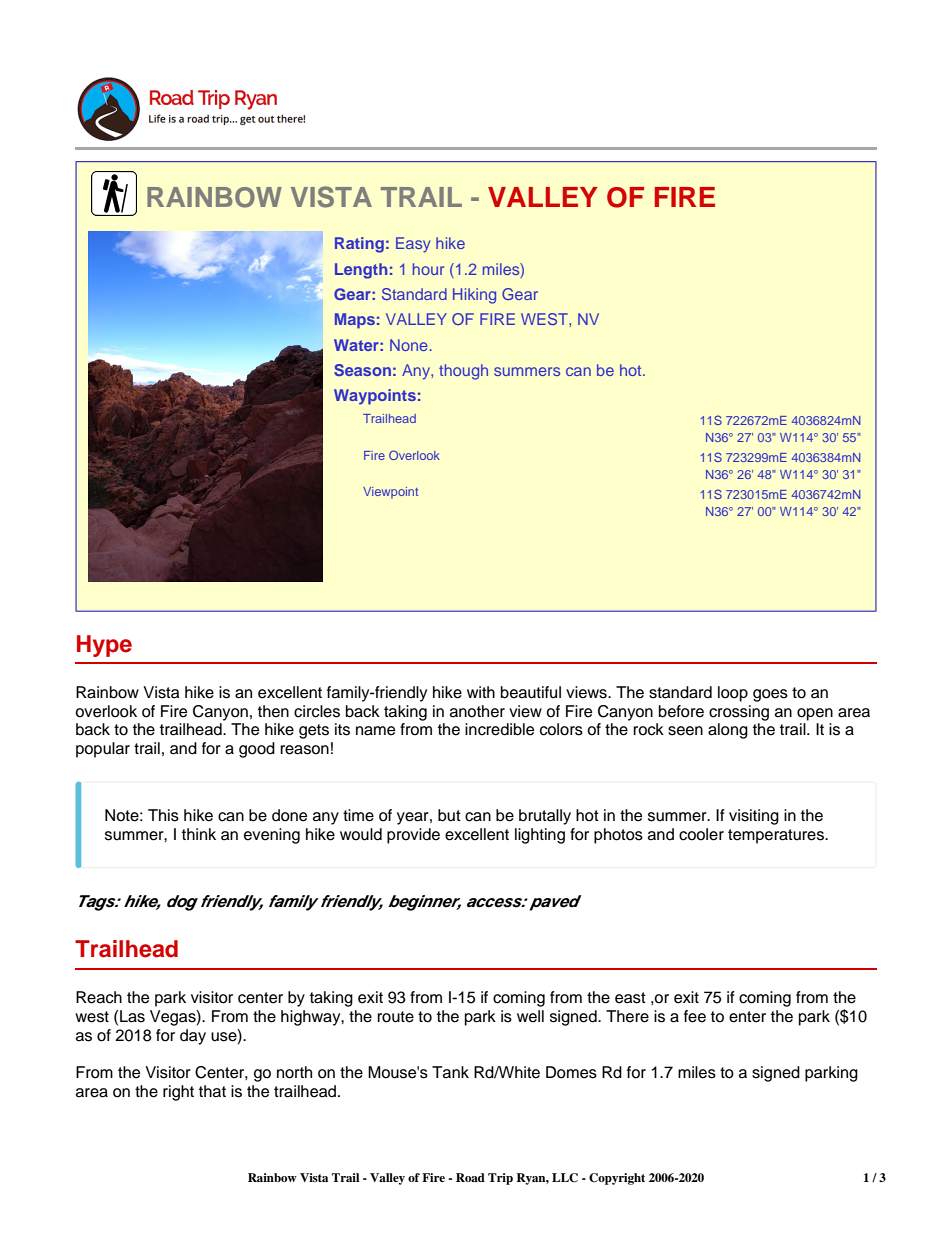  Describe the element at coordinates (565, 1178) in the screenshot. I see `LLC` at that location.
